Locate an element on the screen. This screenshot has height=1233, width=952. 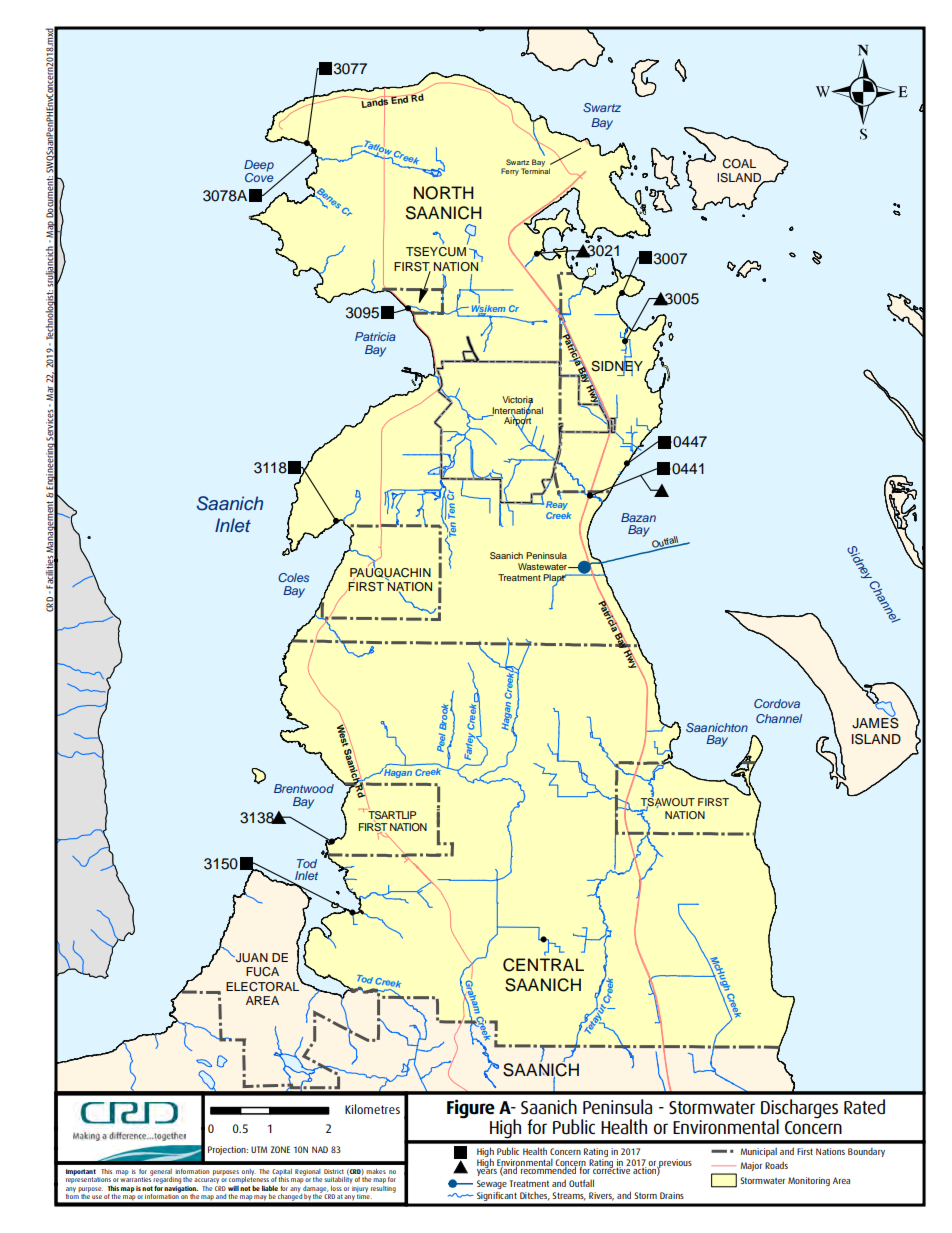
COAL is located at coordinates (739, 164).
